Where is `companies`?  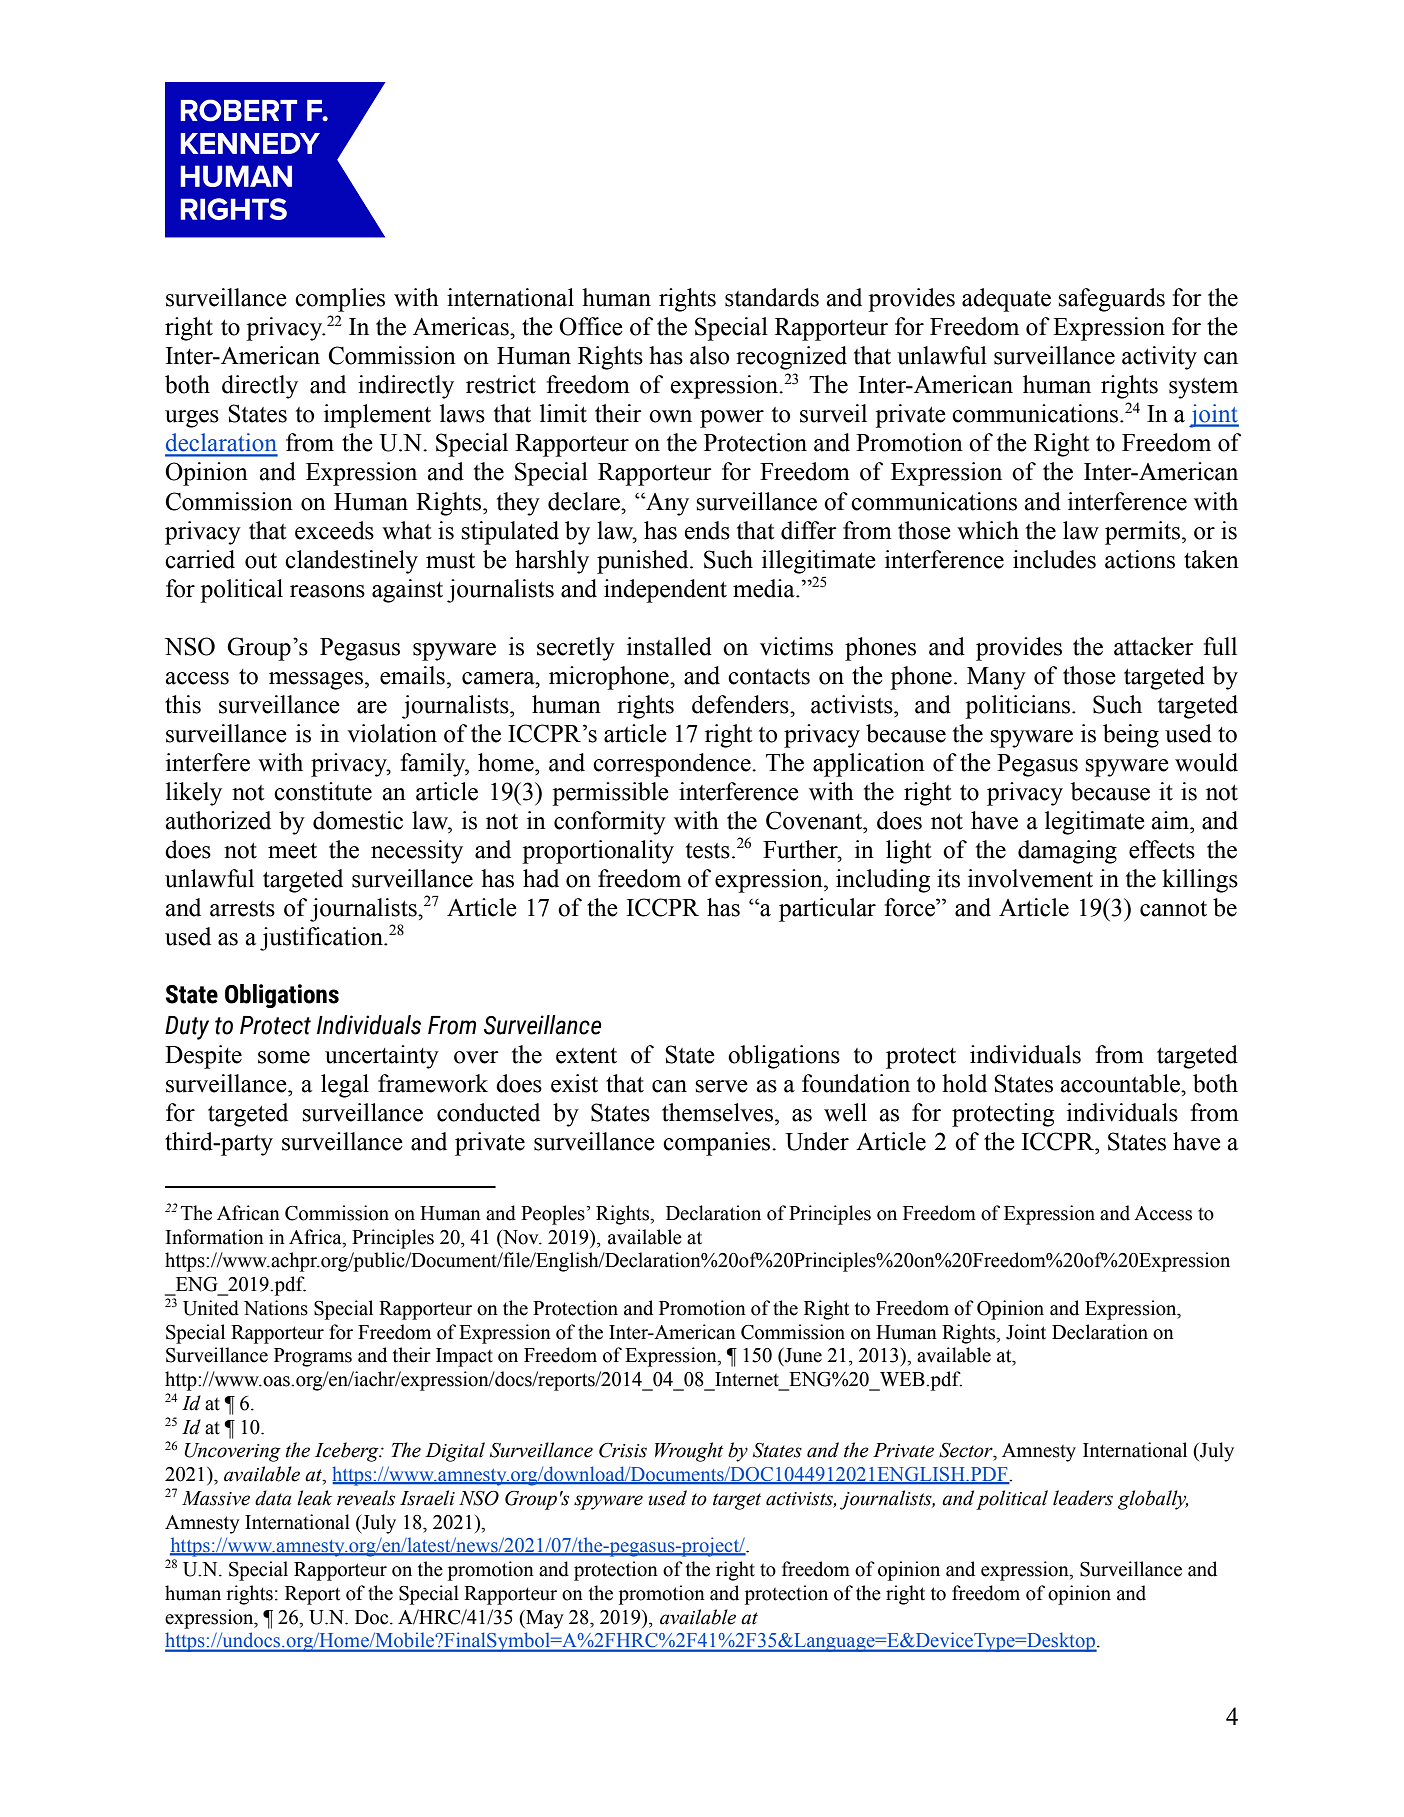
companies is located at coordinates (718, 1144).
